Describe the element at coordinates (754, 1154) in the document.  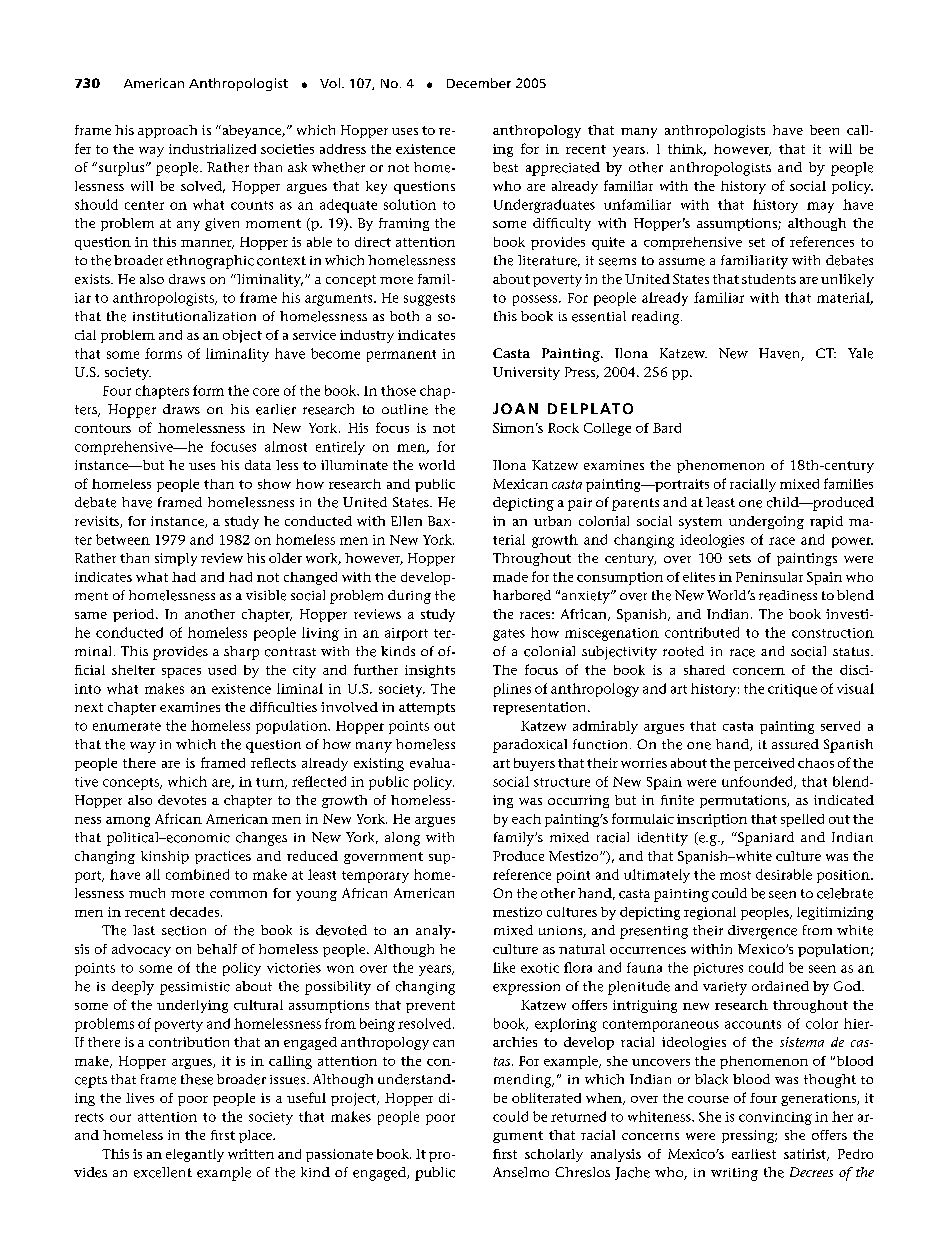
I see `earliest` at that location.
